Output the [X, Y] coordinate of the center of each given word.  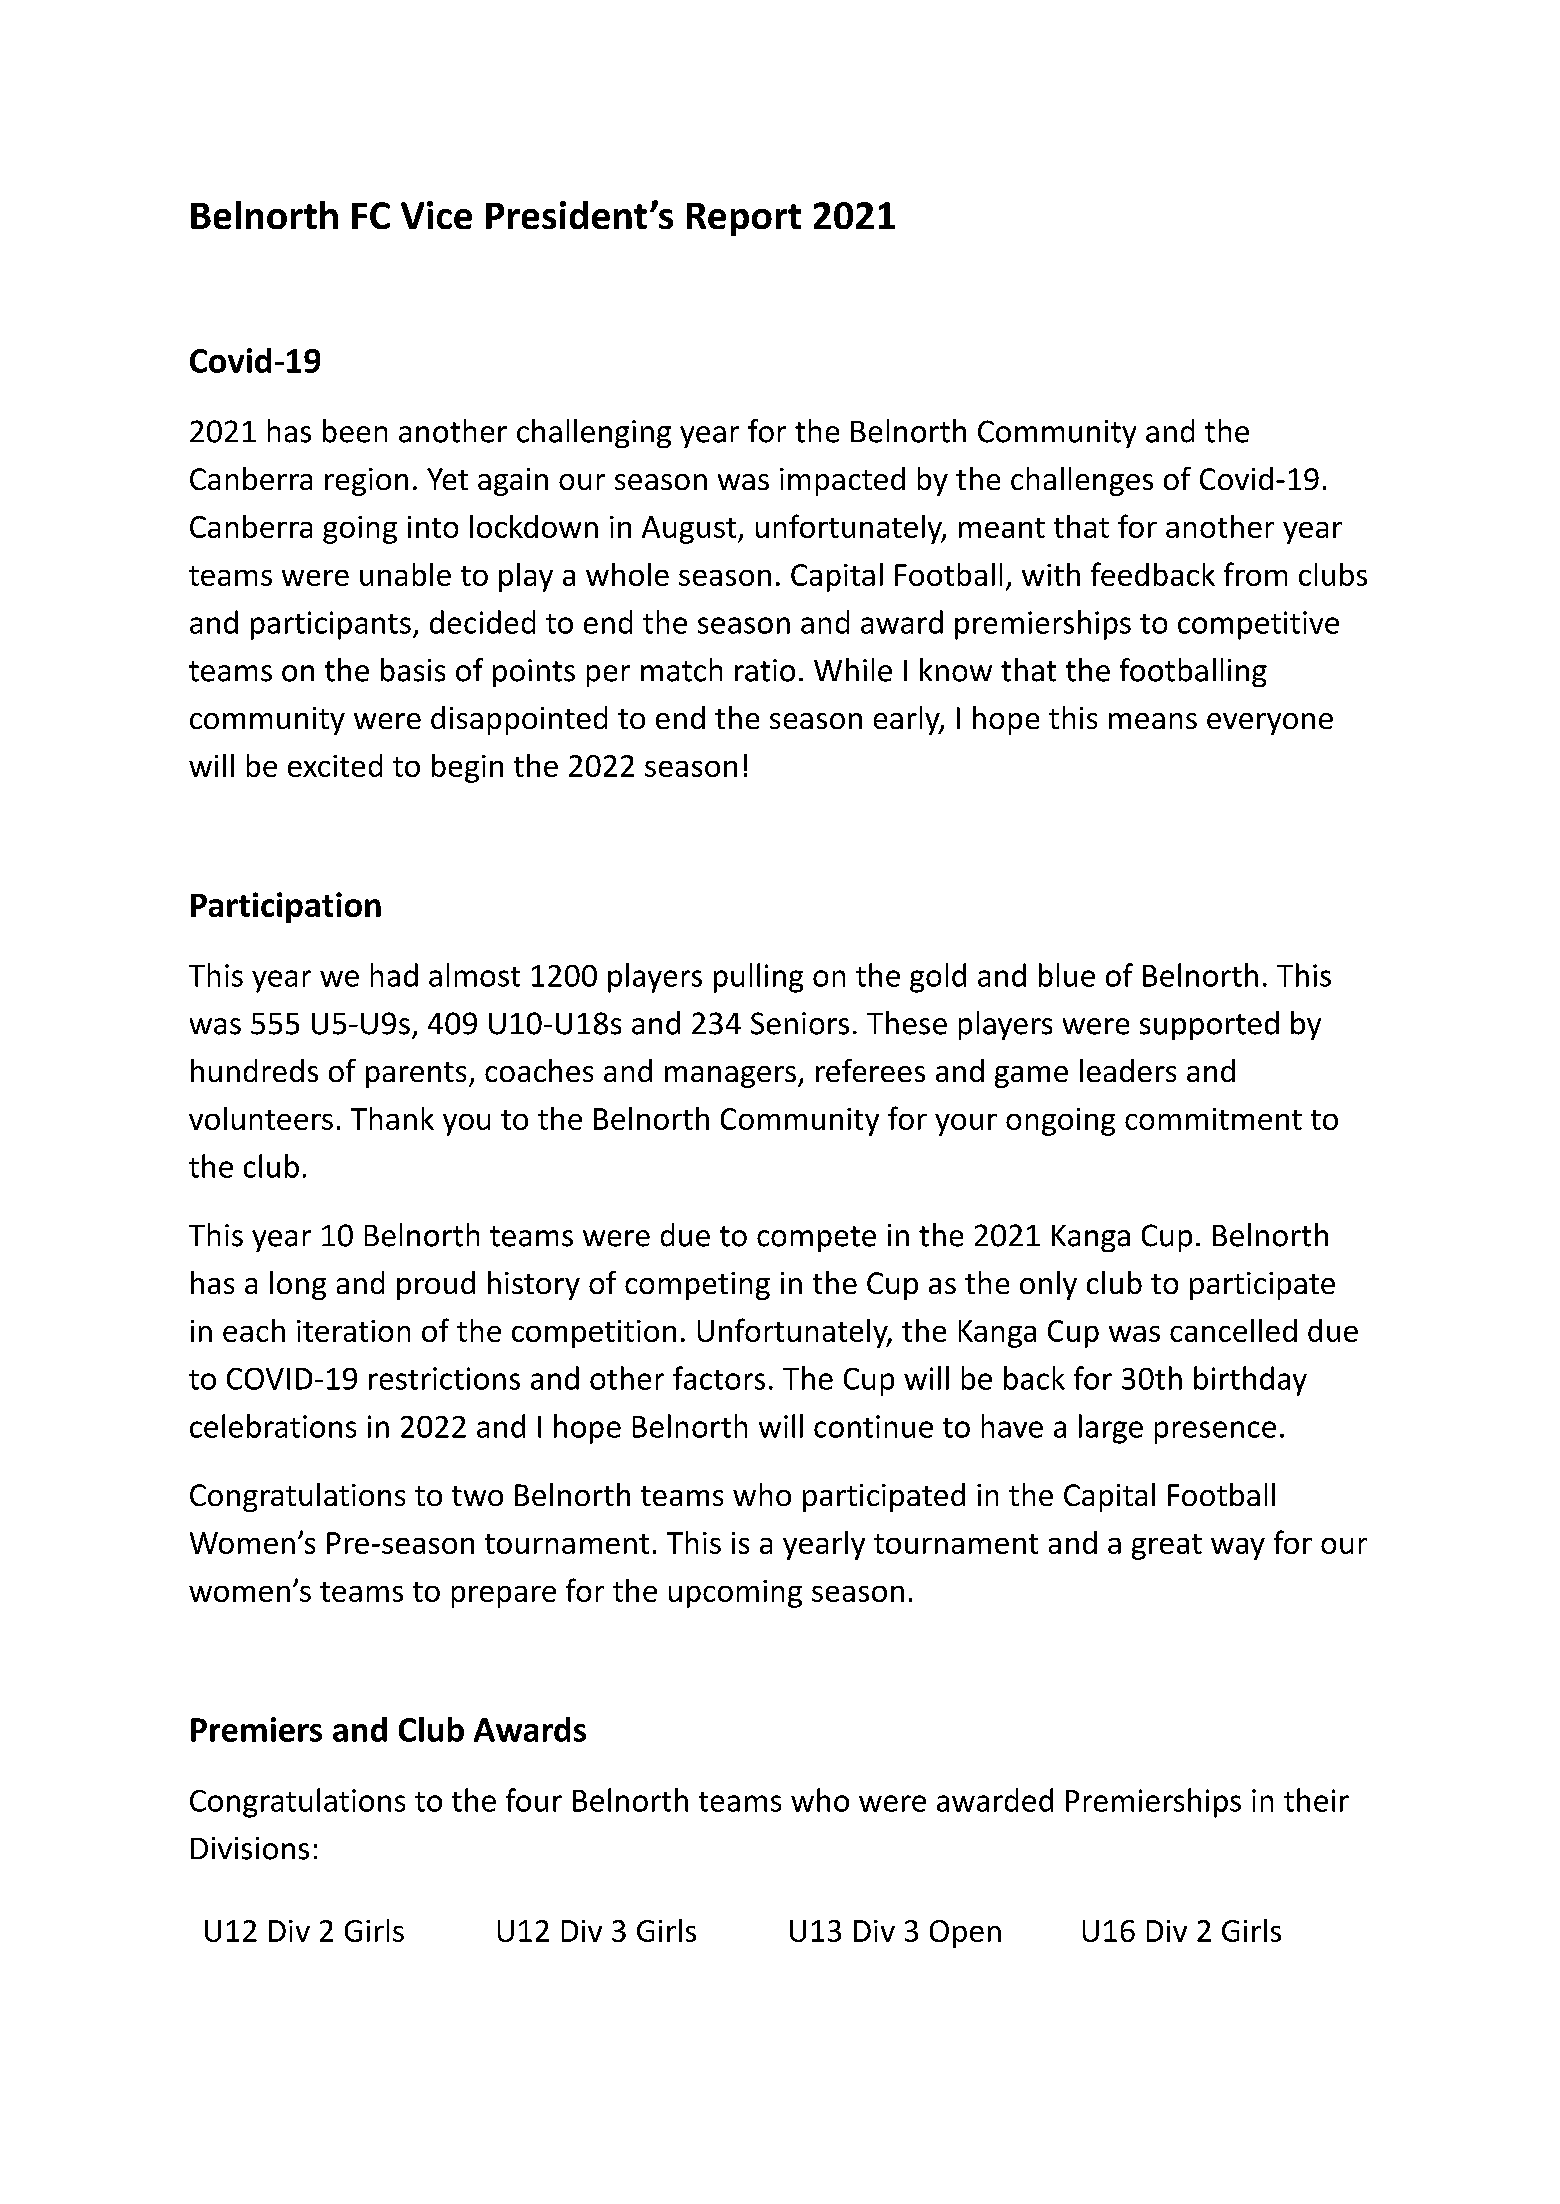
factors [719, 1378]
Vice [436, 215]
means [1153, 721]
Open [965, 1934]
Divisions [250, 1848]
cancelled [1233, 1330]
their [1316, 1800]
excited [335, 765]
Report [744, 219]
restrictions [444, 1378]
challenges [1082, 481]
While [853, 670]
